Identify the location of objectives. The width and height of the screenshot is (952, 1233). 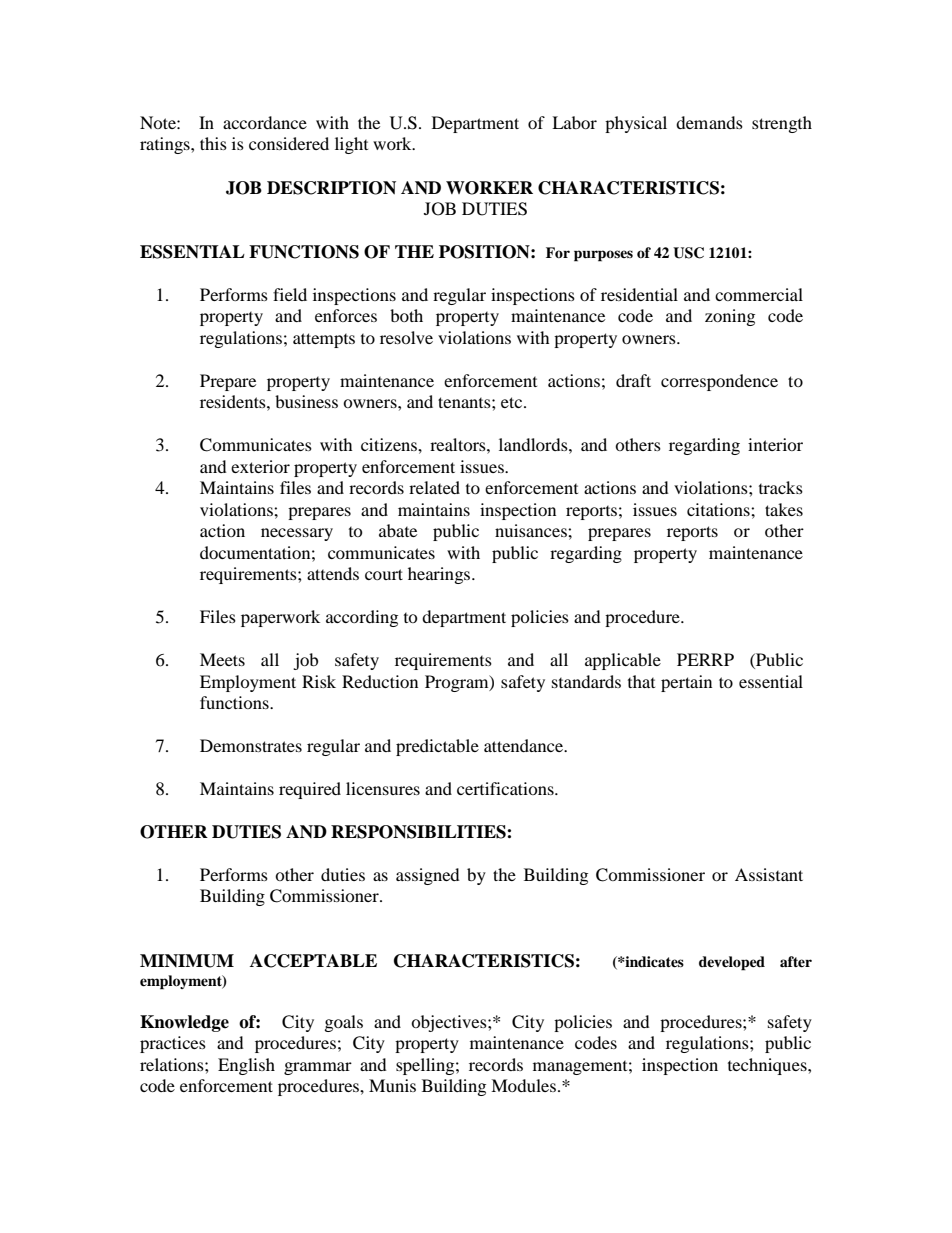
(450, 1023).
